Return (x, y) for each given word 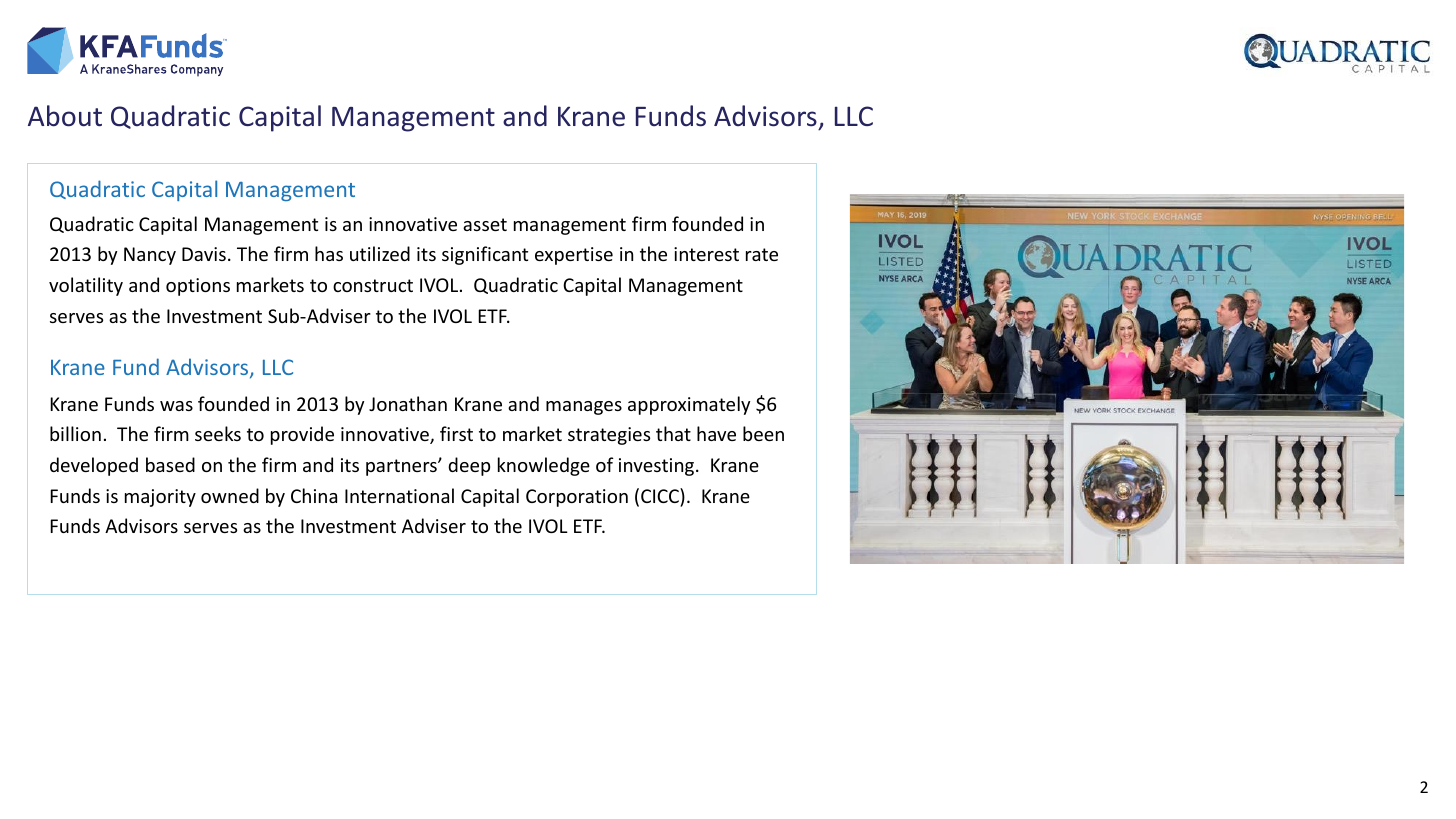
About (65, 116)
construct (373, 285)
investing (656, 467)
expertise (574, 256)
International (399, 495)
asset (485, 224)
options (198, 287)
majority (160, 498)
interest (706, 254)
